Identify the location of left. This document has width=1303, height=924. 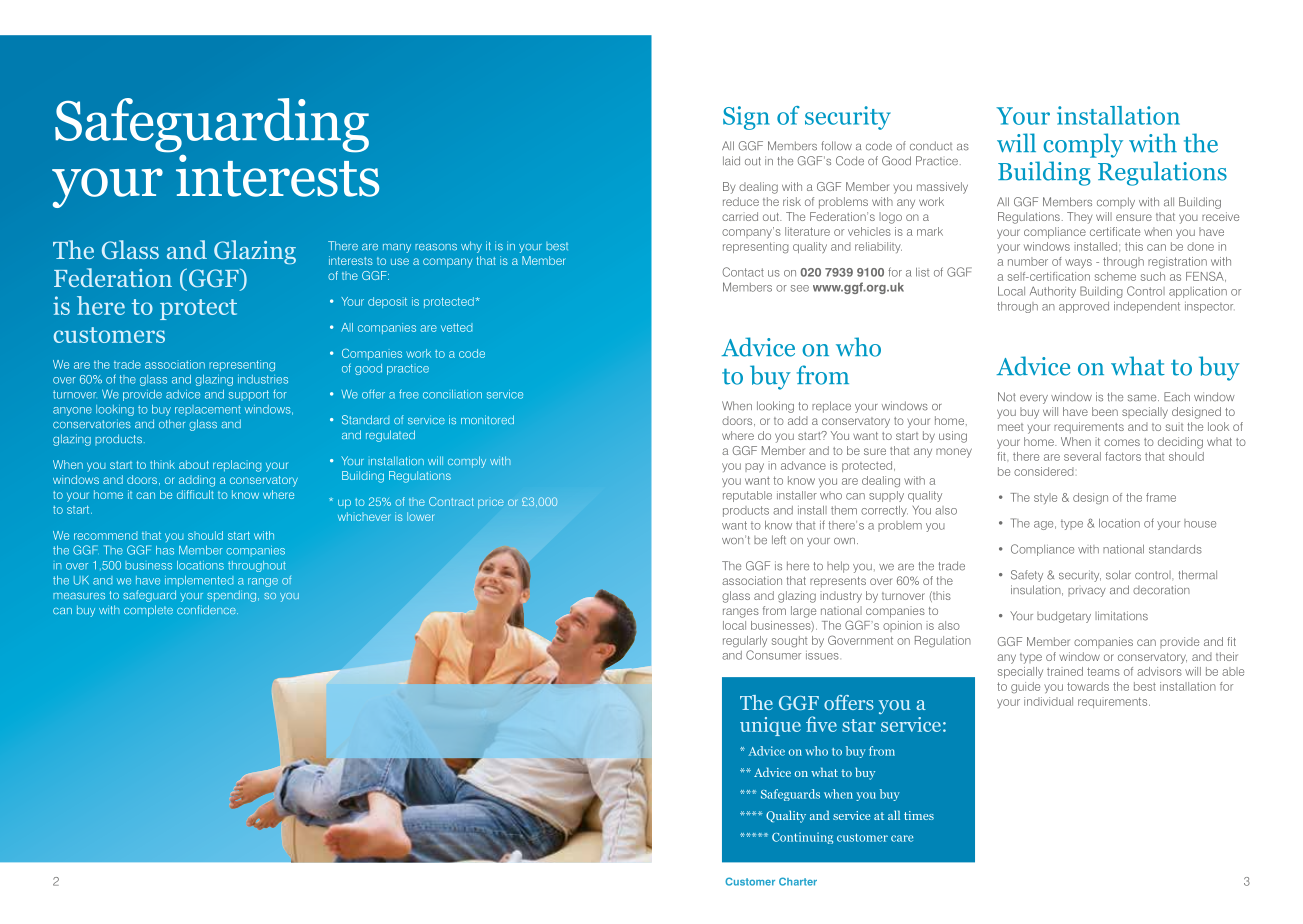
(779, 540).
